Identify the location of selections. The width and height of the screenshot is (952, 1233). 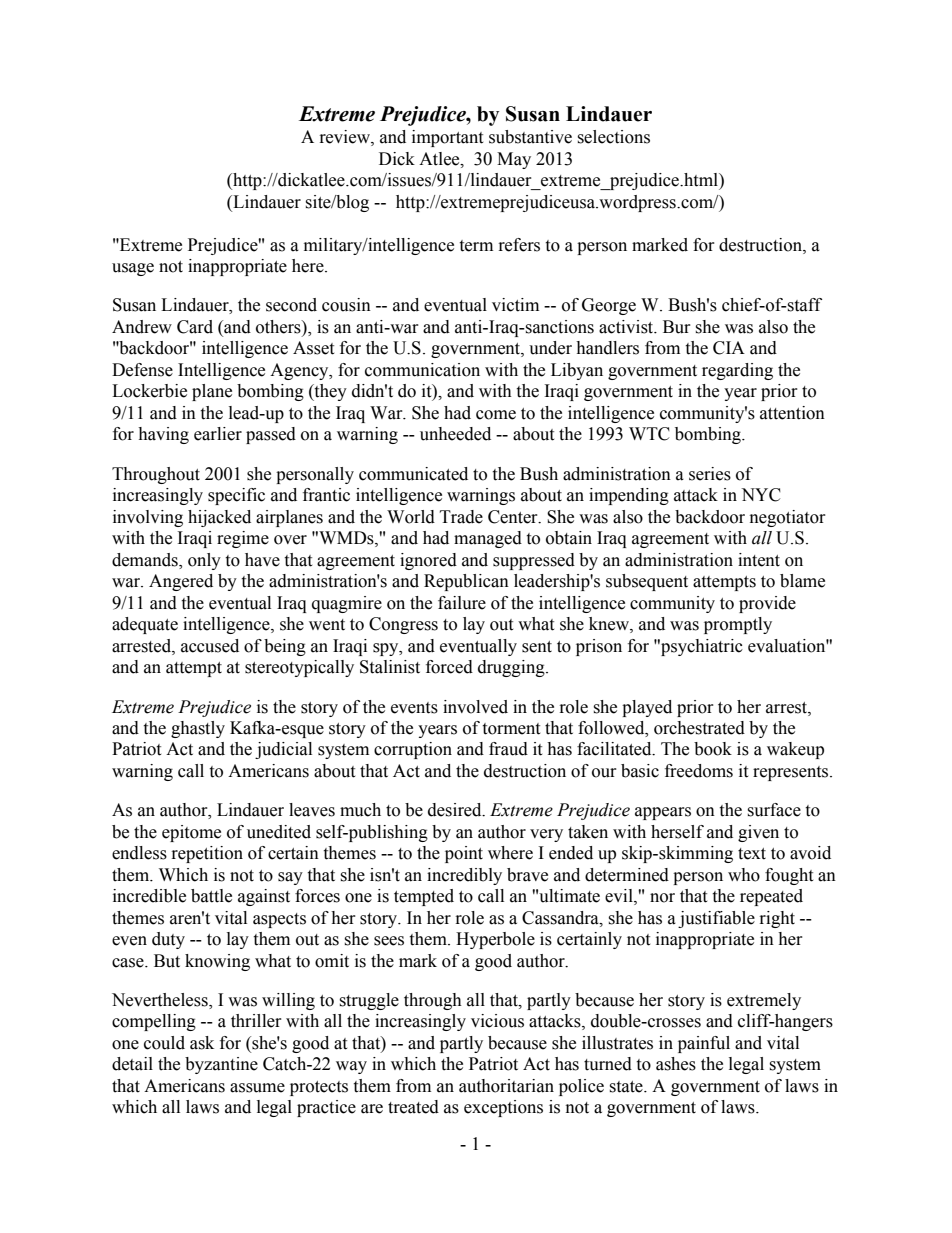
(613, 137).
